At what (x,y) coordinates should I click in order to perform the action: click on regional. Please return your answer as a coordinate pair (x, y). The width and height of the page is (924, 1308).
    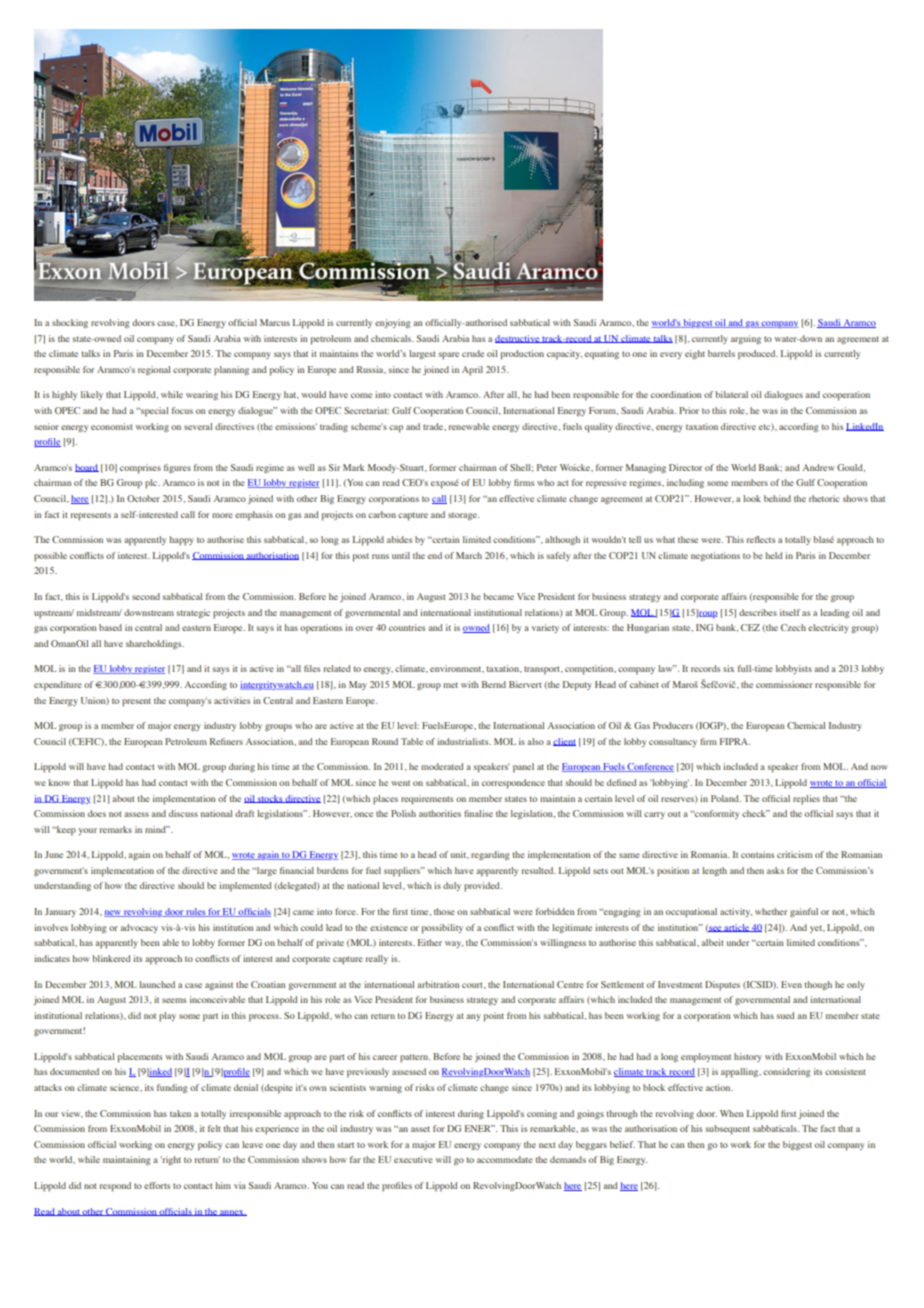
    Looking at the image, I should click on (154, 370).
